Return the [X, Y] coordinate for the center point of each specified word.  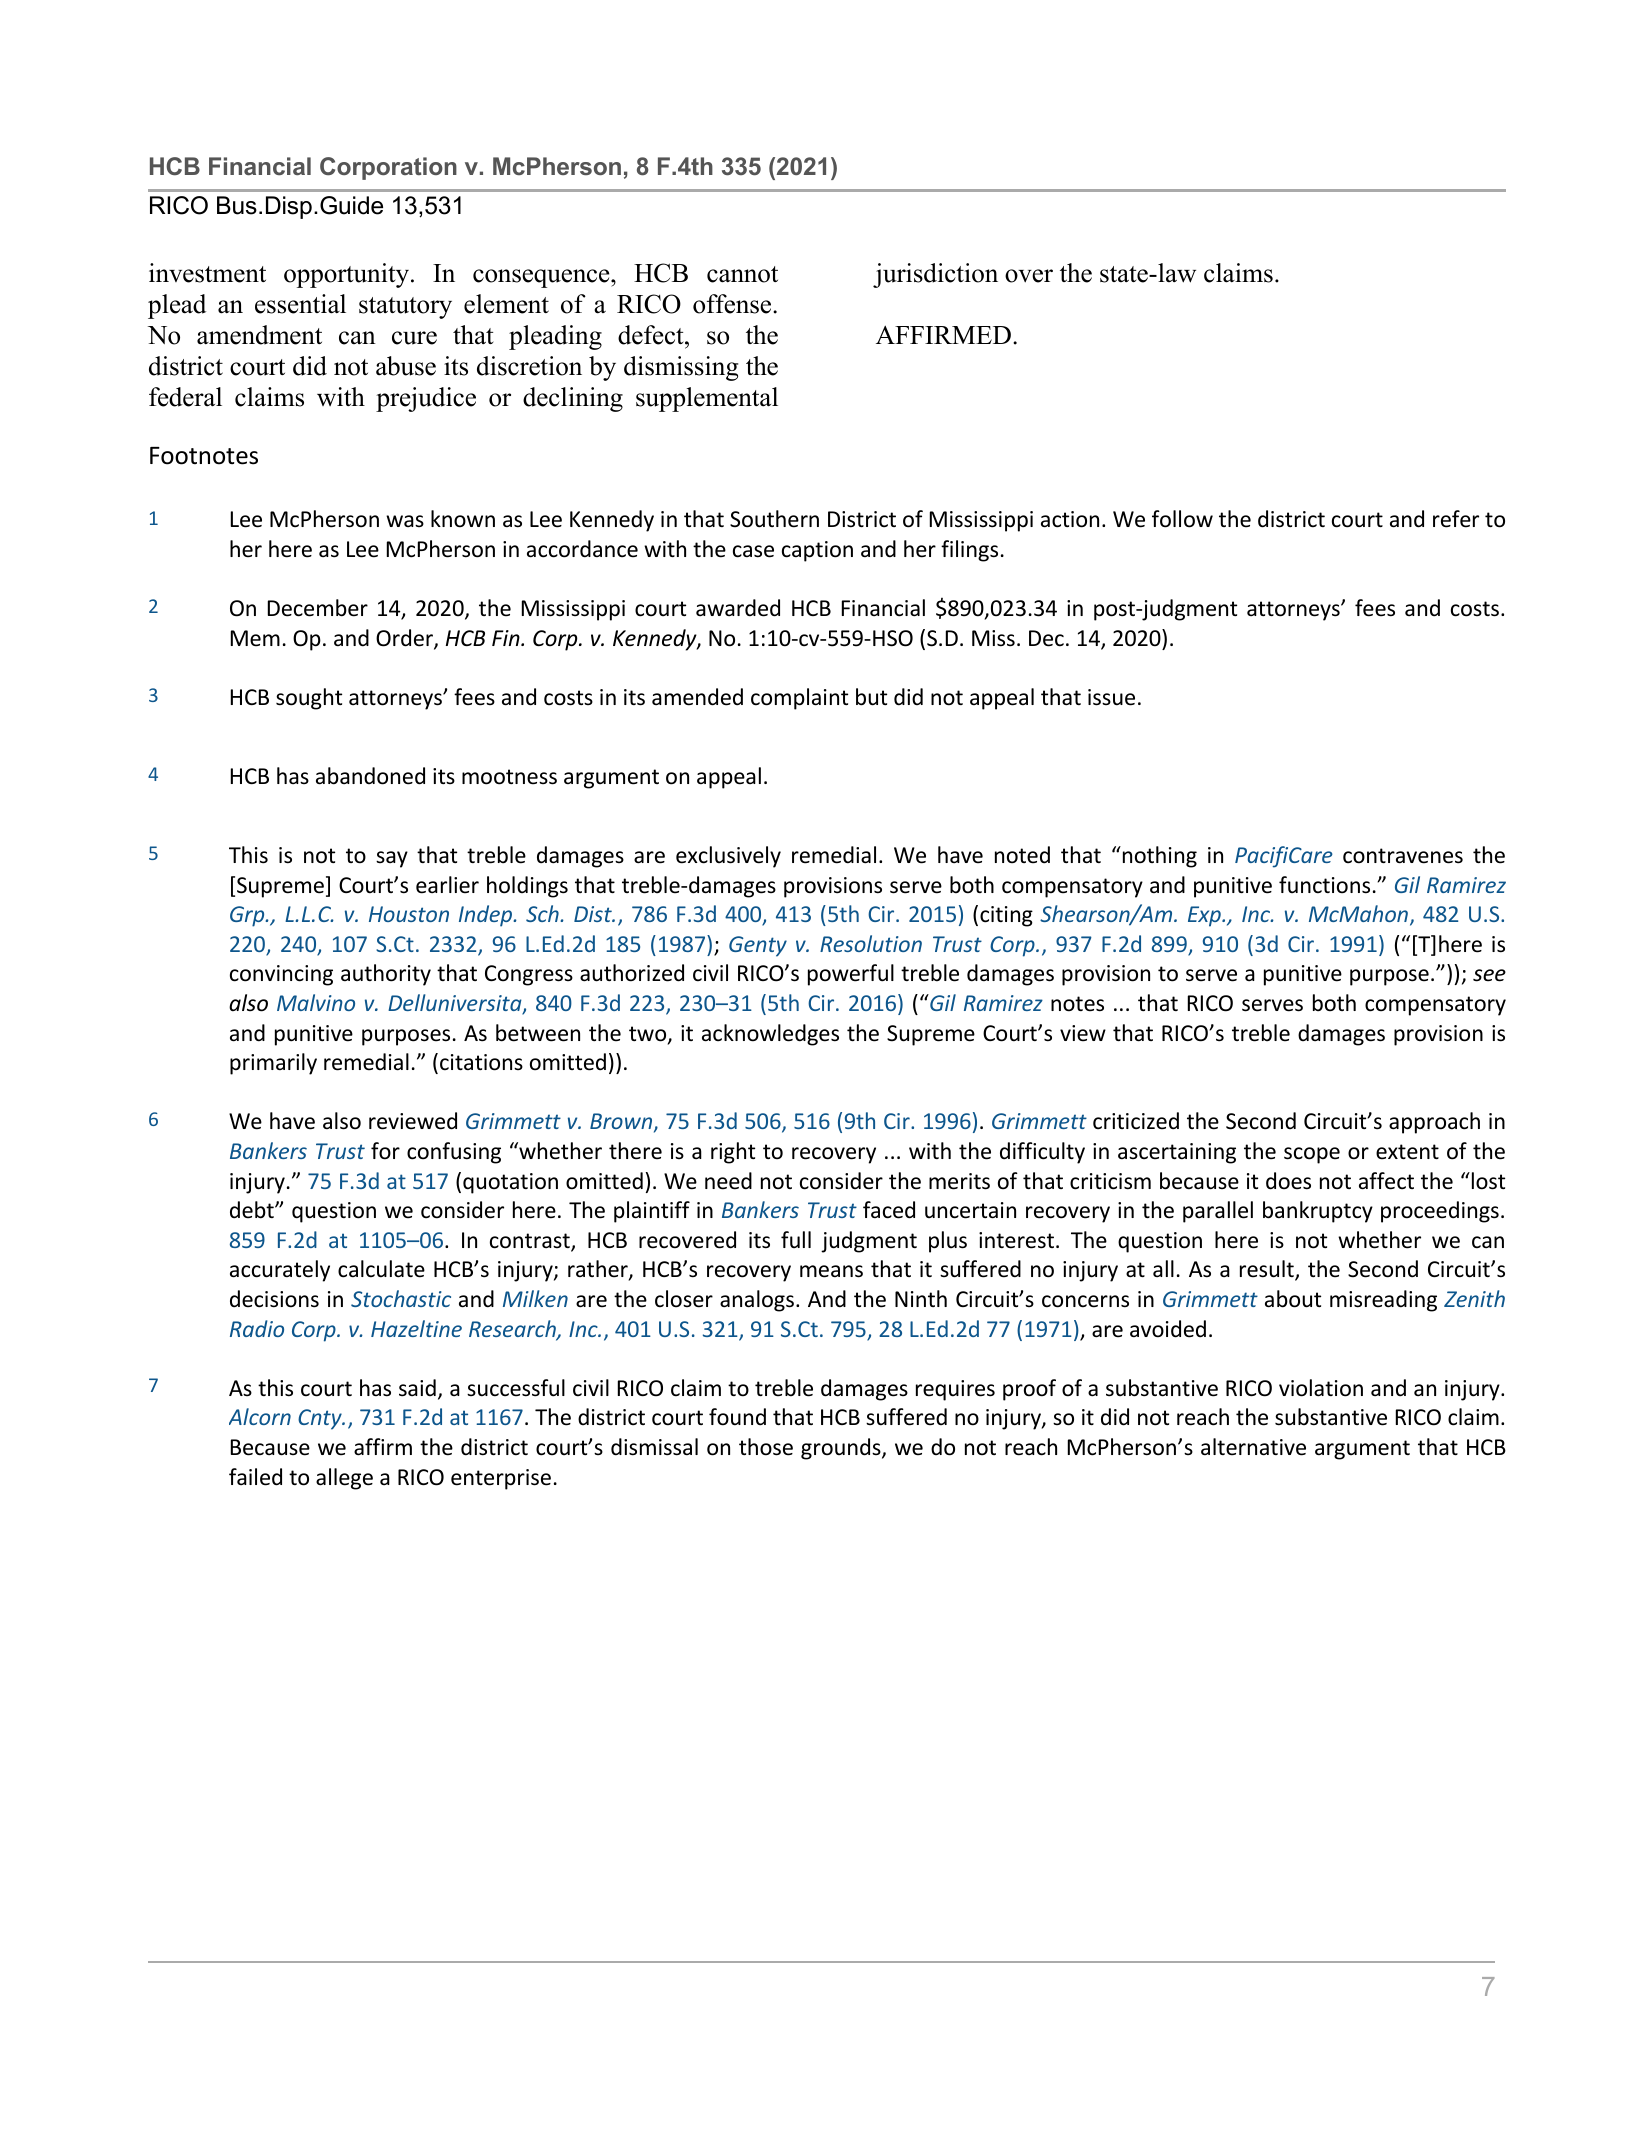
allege [344, 1479]
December [318, 608]
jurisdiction [935, 275]
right [733, 1153]
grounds [842, 1449]
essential [300, 304]
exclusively [728, 857]
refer [1456, 519]
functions [1324, 885]
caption [817, 551]
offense [733, 304]
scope [1312, 1155]
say [392, 859]
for [385, 1151]
